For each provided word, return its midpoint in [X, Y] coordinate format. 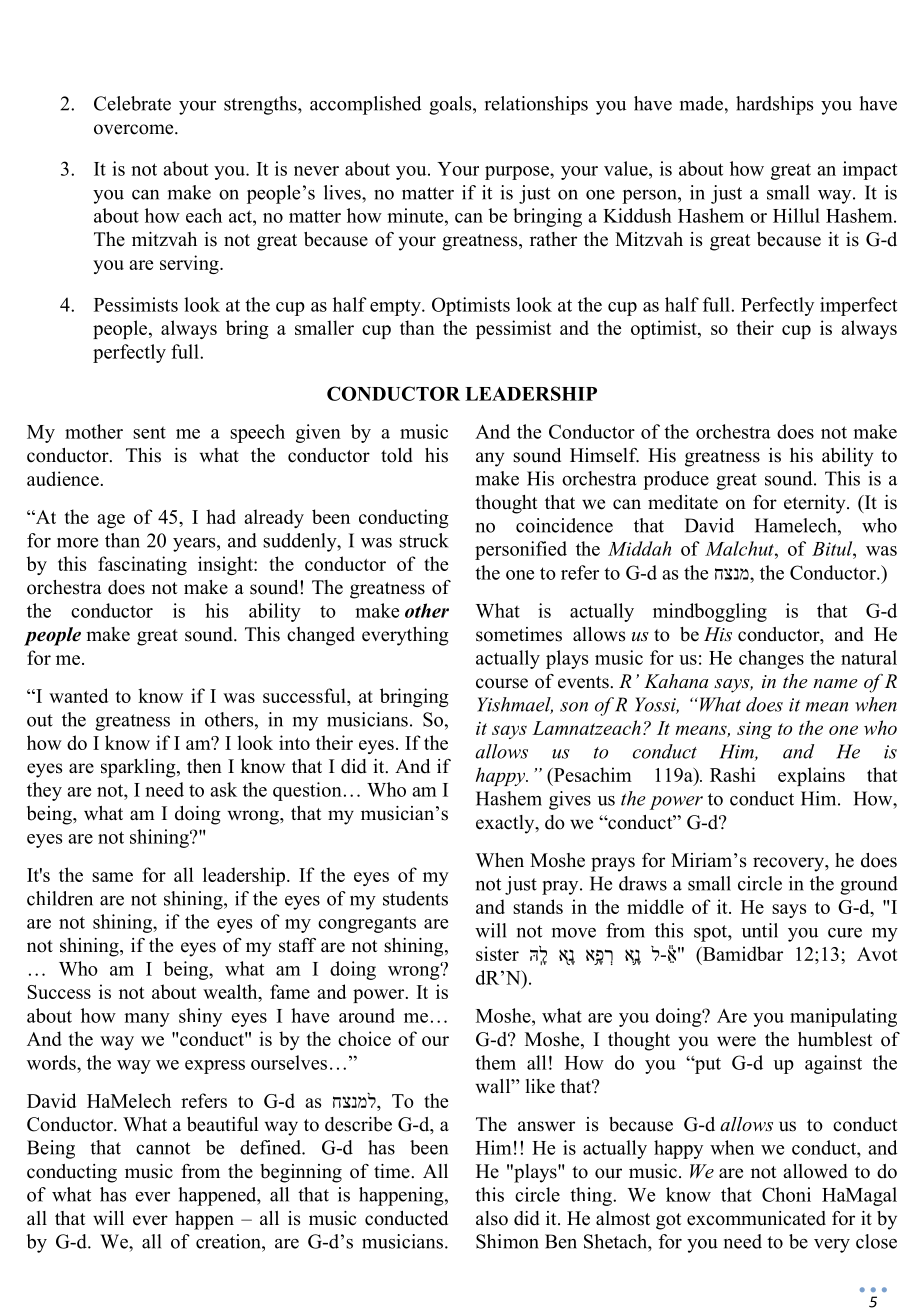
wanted [78, 695]
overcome [135, 129]
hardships [774, 105]
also [492, 1218]
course [502, 683]
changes [771, 659]
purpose [518, 173]
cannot [163, 1148]
